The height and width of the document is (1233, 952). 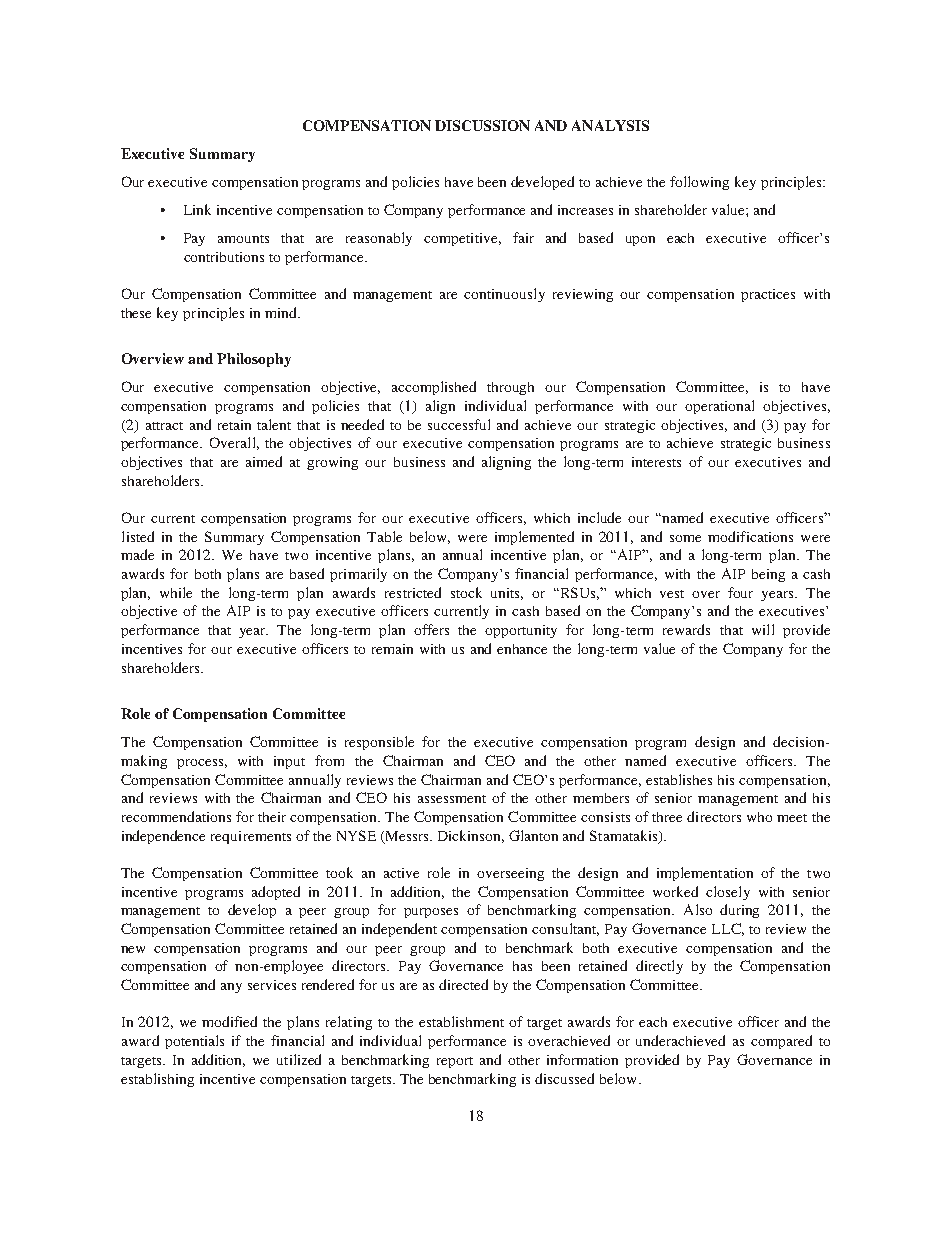 What do you see at coordinates (656, 462) in the document?
I see `interests` at bounding box center [656, 462].
